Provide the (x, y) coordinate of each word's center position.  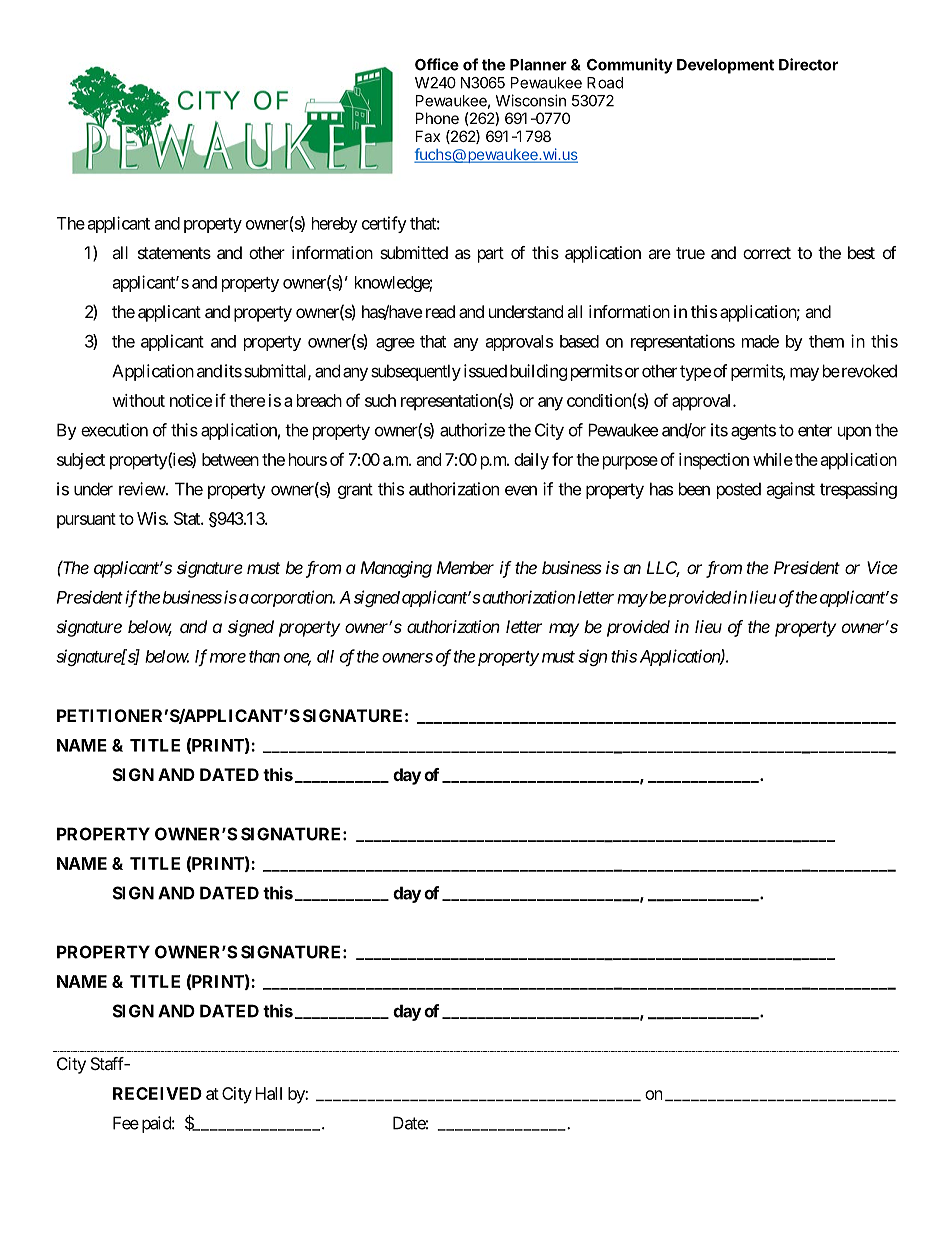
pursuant (86, 521)
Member (465, 567)
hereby (335, 225)
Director (808, 64)
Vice (882, 567)
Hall (268, 1093)
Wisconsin (530, 100)
